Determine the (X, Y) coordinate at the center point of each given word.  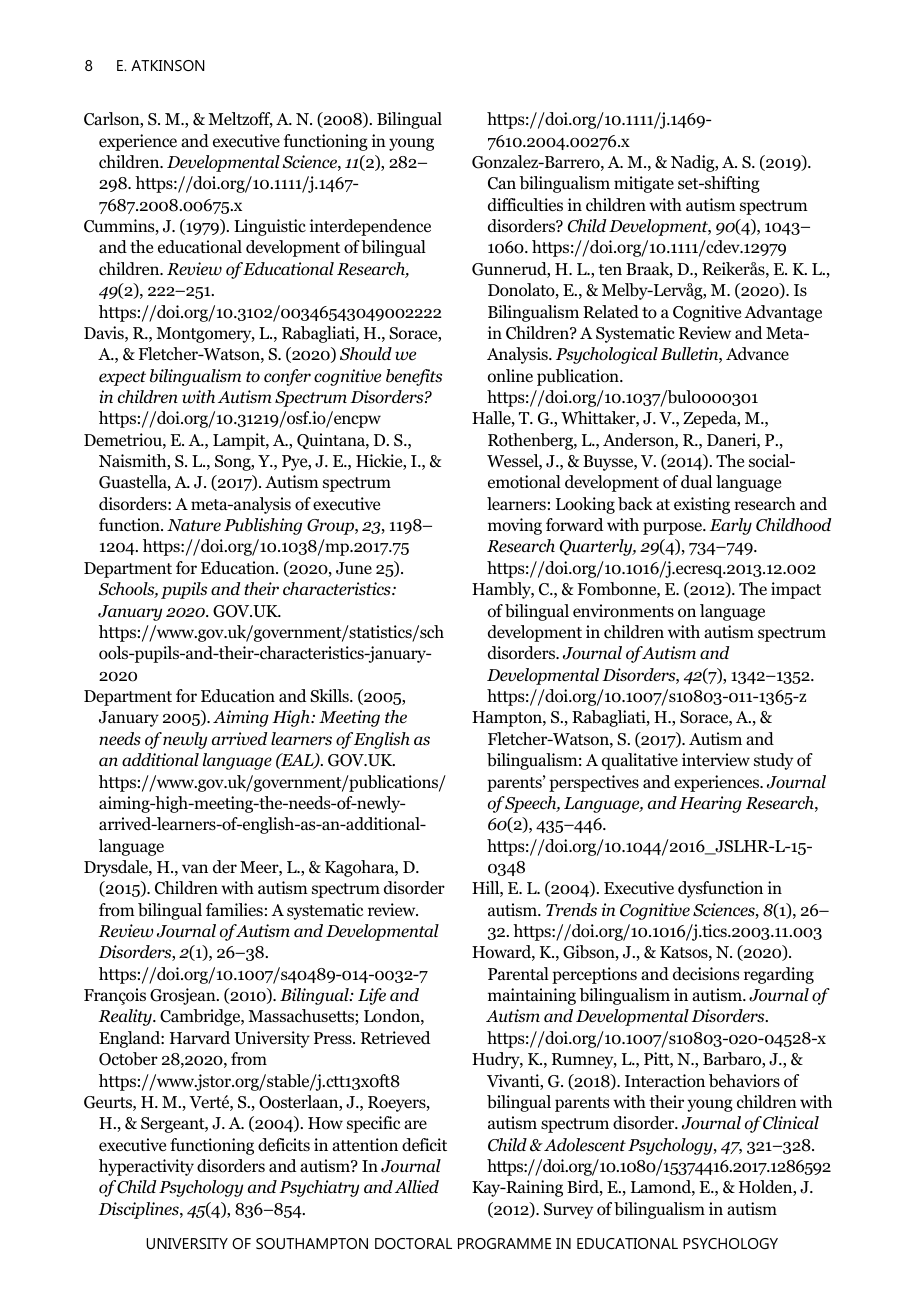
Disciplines (139, 1210)
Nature (194, 525)
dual (696, 482)
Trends (571, 910)
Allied (417, 1187)
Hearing (710, 804)
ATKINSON (168, 65)
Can (502, 183)
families (234, 910)
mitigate (644, 184)
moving (515, 526)
